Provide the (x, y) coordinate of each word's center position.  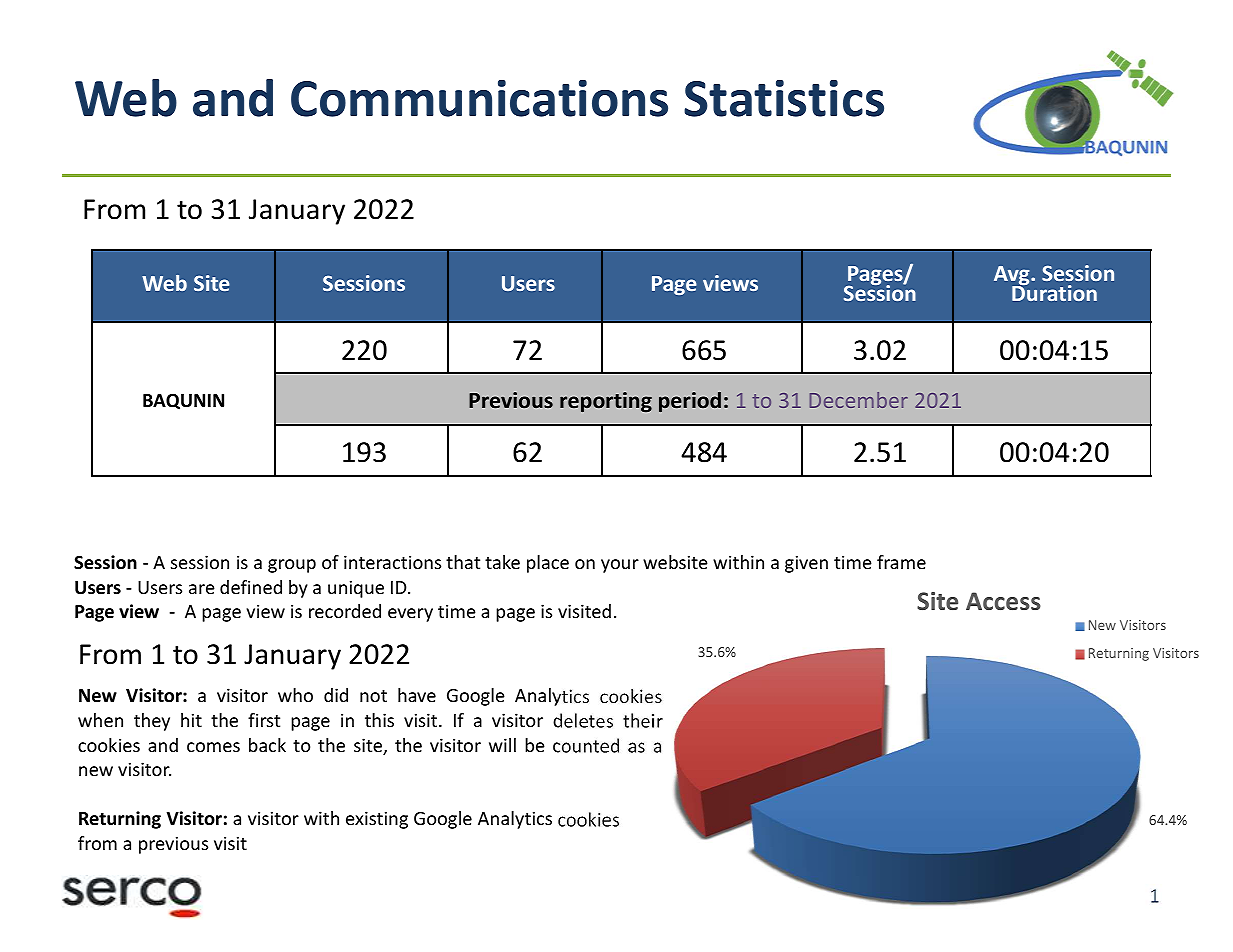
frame (901, 562)
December (859, 400)
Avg (1013, 277)
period (690, 402)
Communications (479, 98)
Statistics (784, 98)
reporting (606, 402)
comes (213, 747)
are (202, 589)
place (548, 564)
